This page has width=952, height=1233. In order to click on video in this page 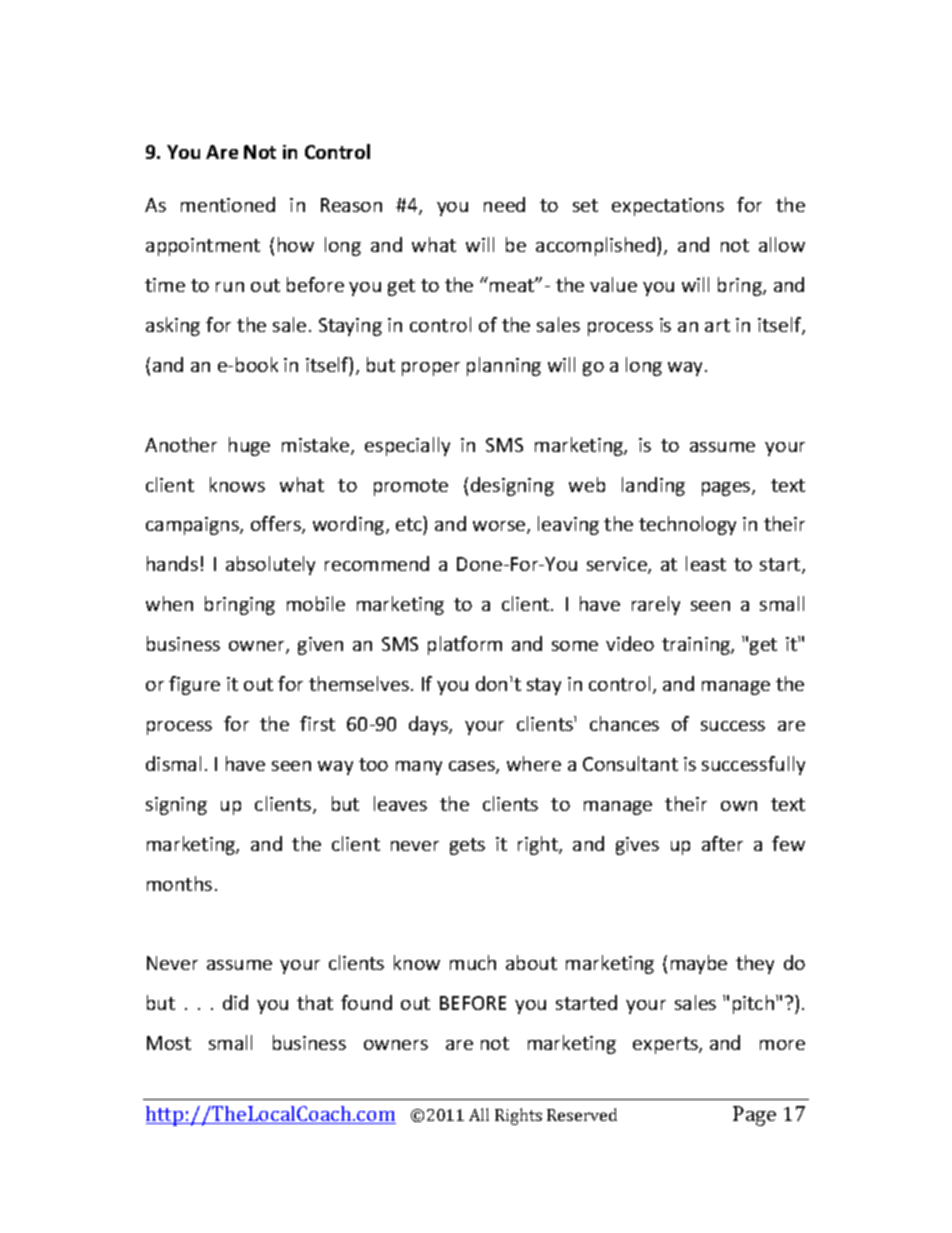, I will do `click(630, 643)`.
